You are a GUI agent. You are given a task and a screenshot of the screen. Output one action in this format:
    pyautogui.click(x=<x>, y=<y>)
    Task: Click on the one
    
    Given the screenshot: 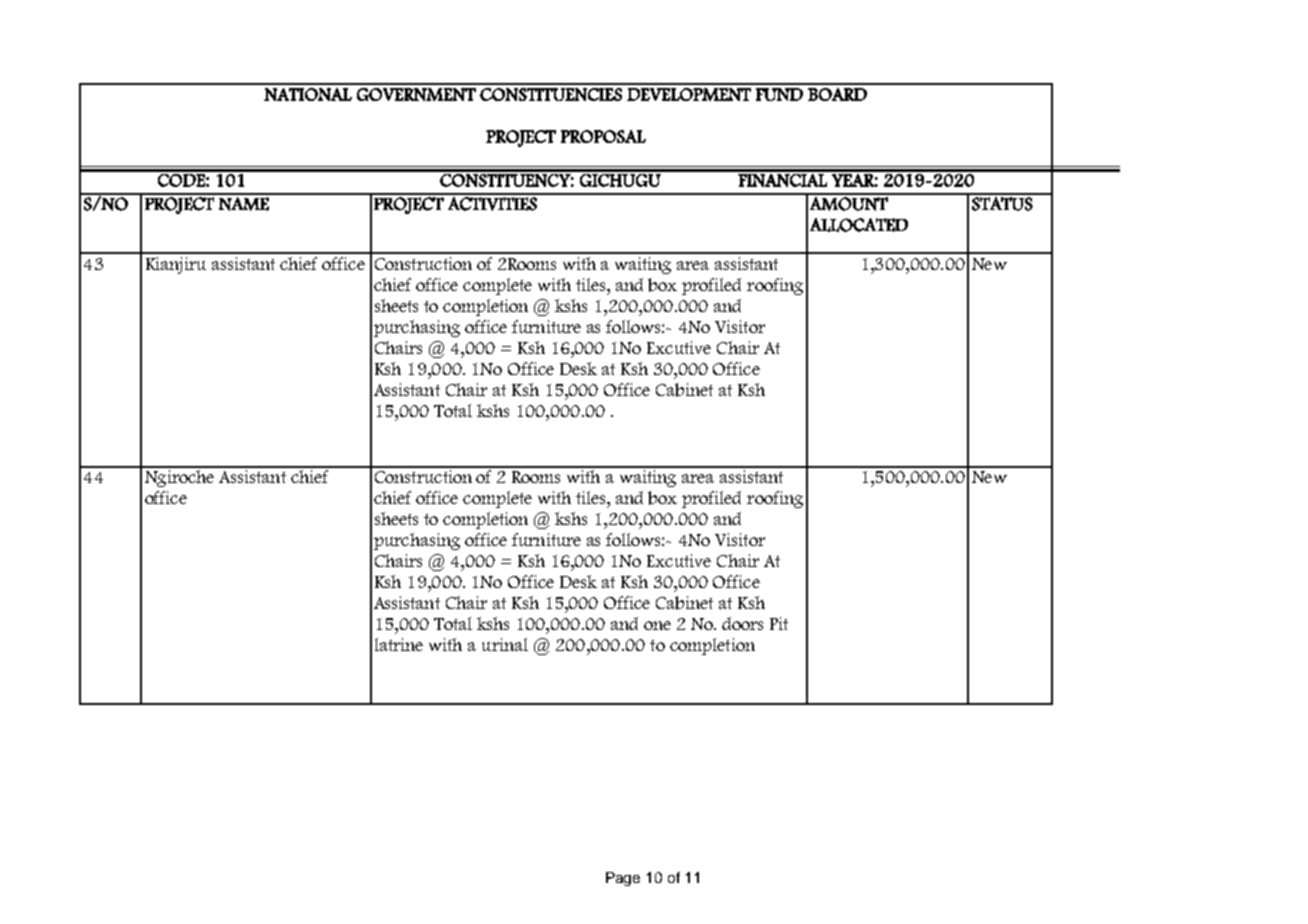 What is the action you would take?
    pyautogui.click(x=657, y=625)
